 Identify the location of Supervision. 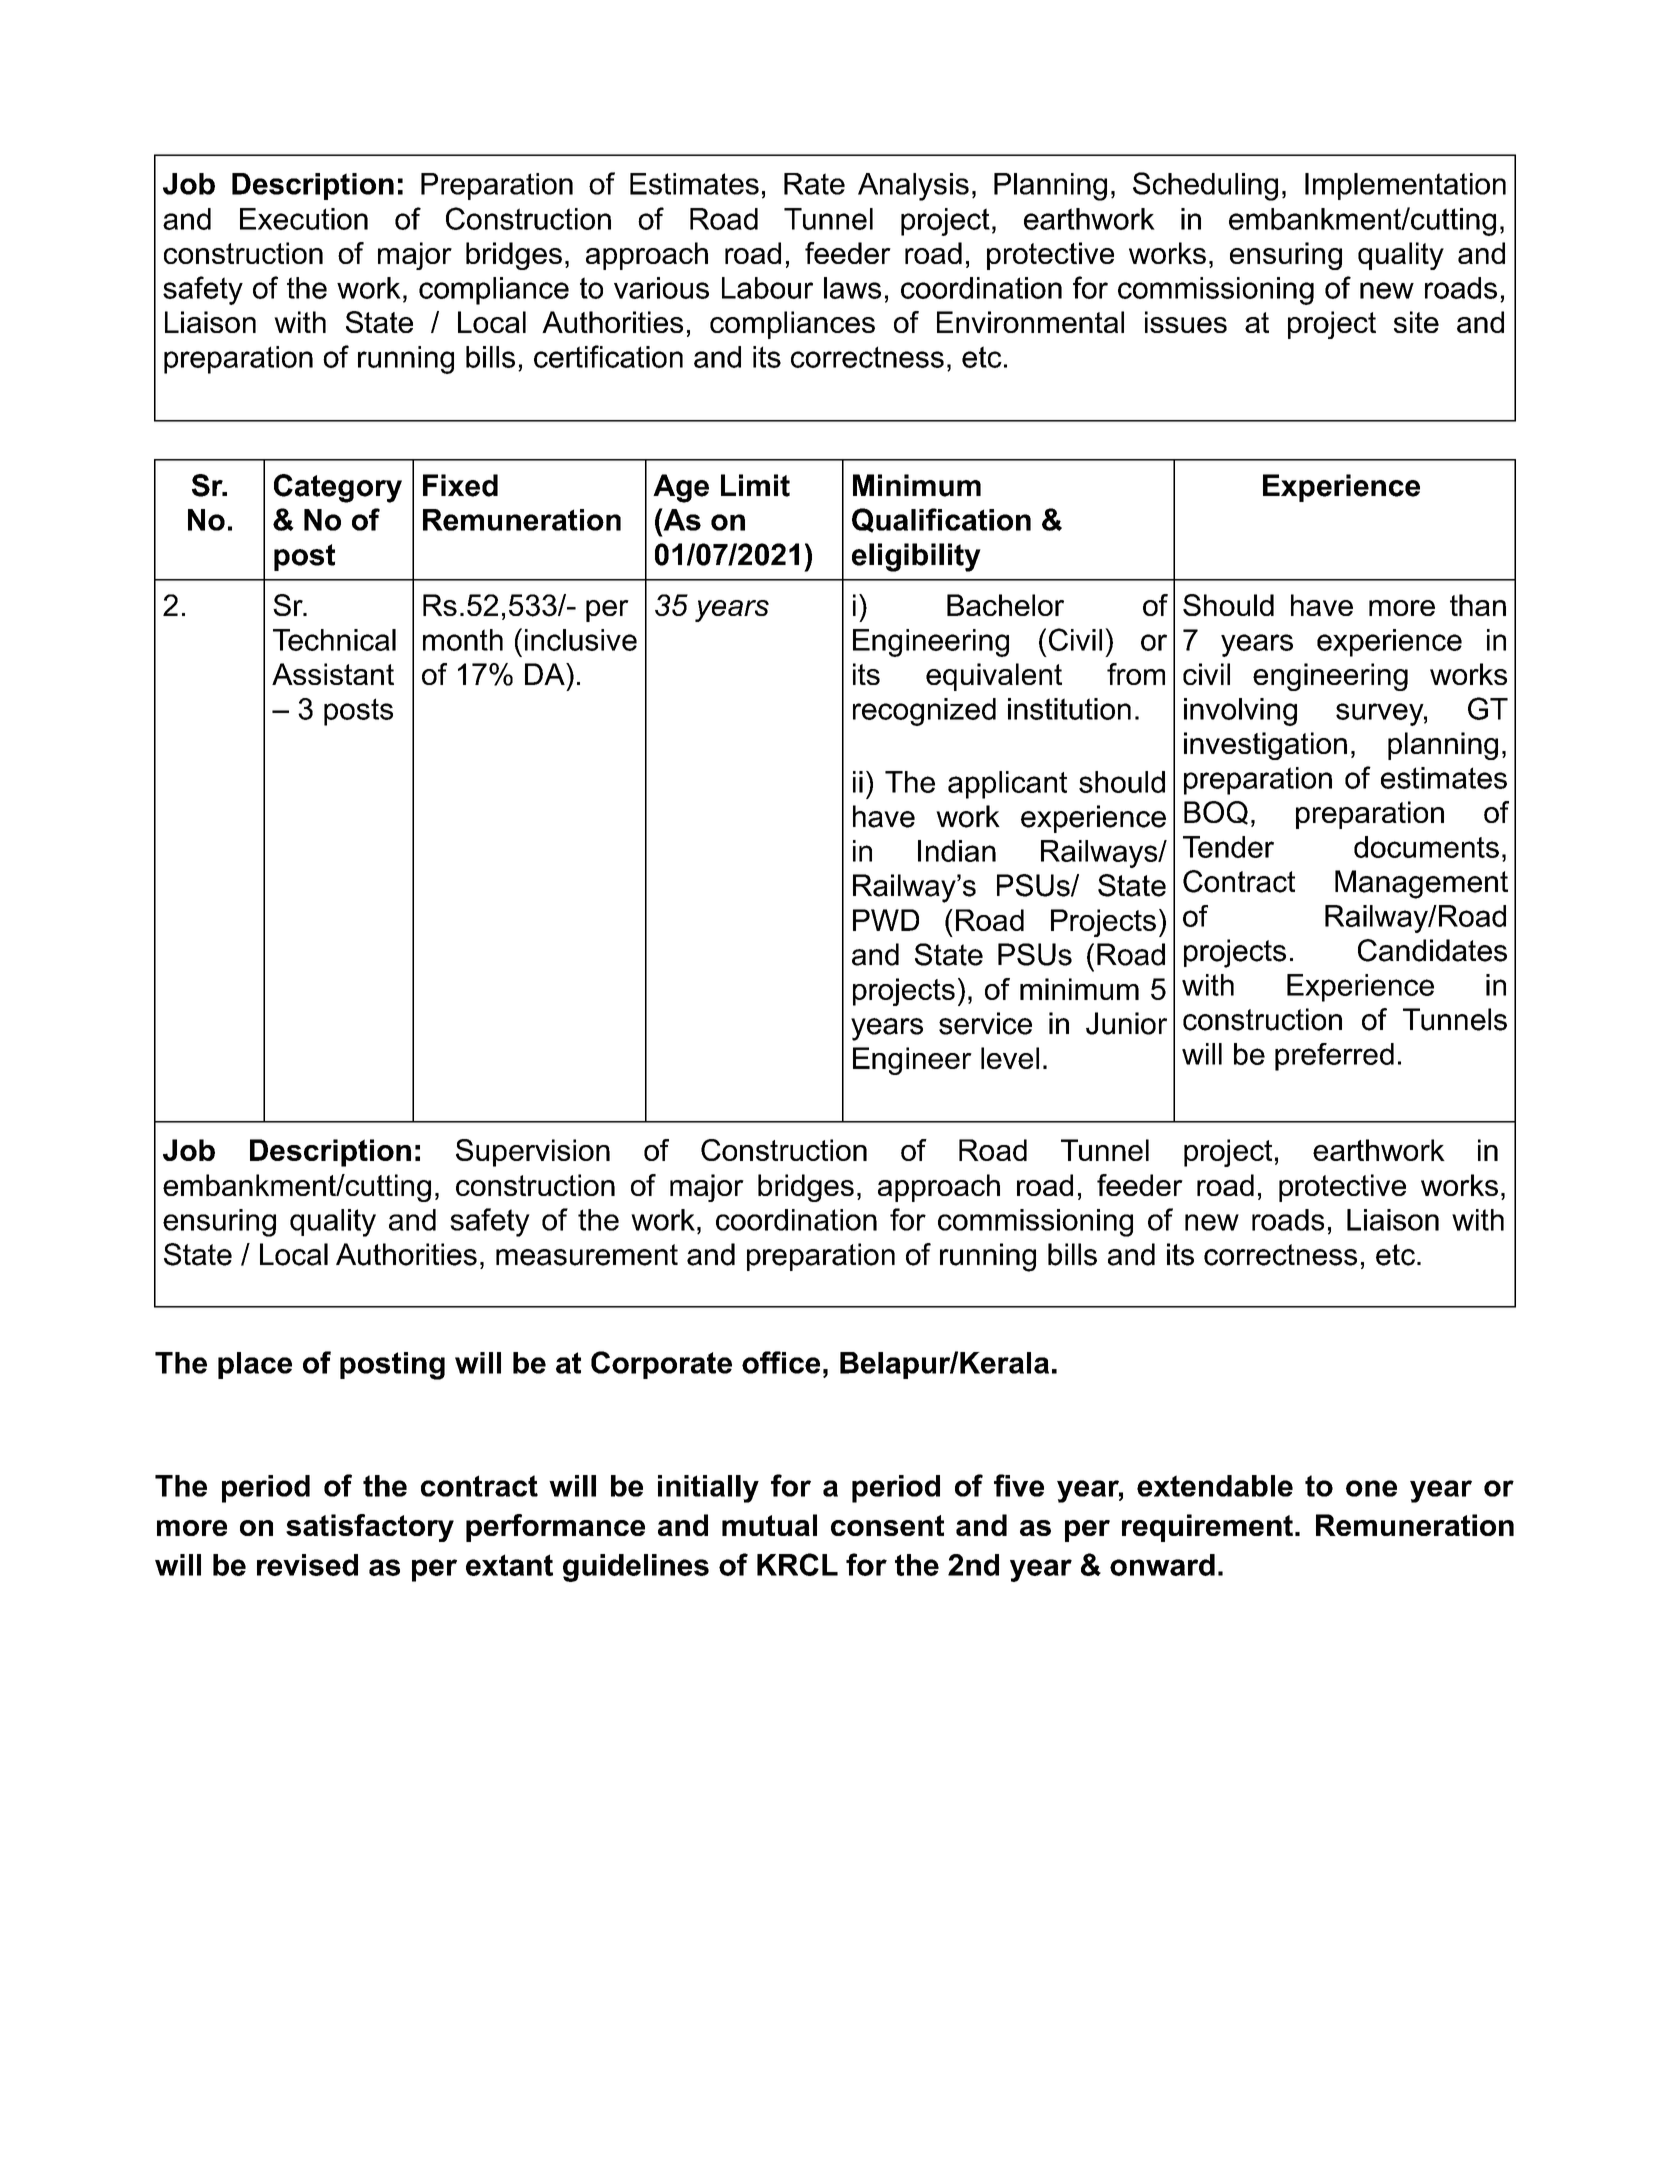
(533, 1153).
